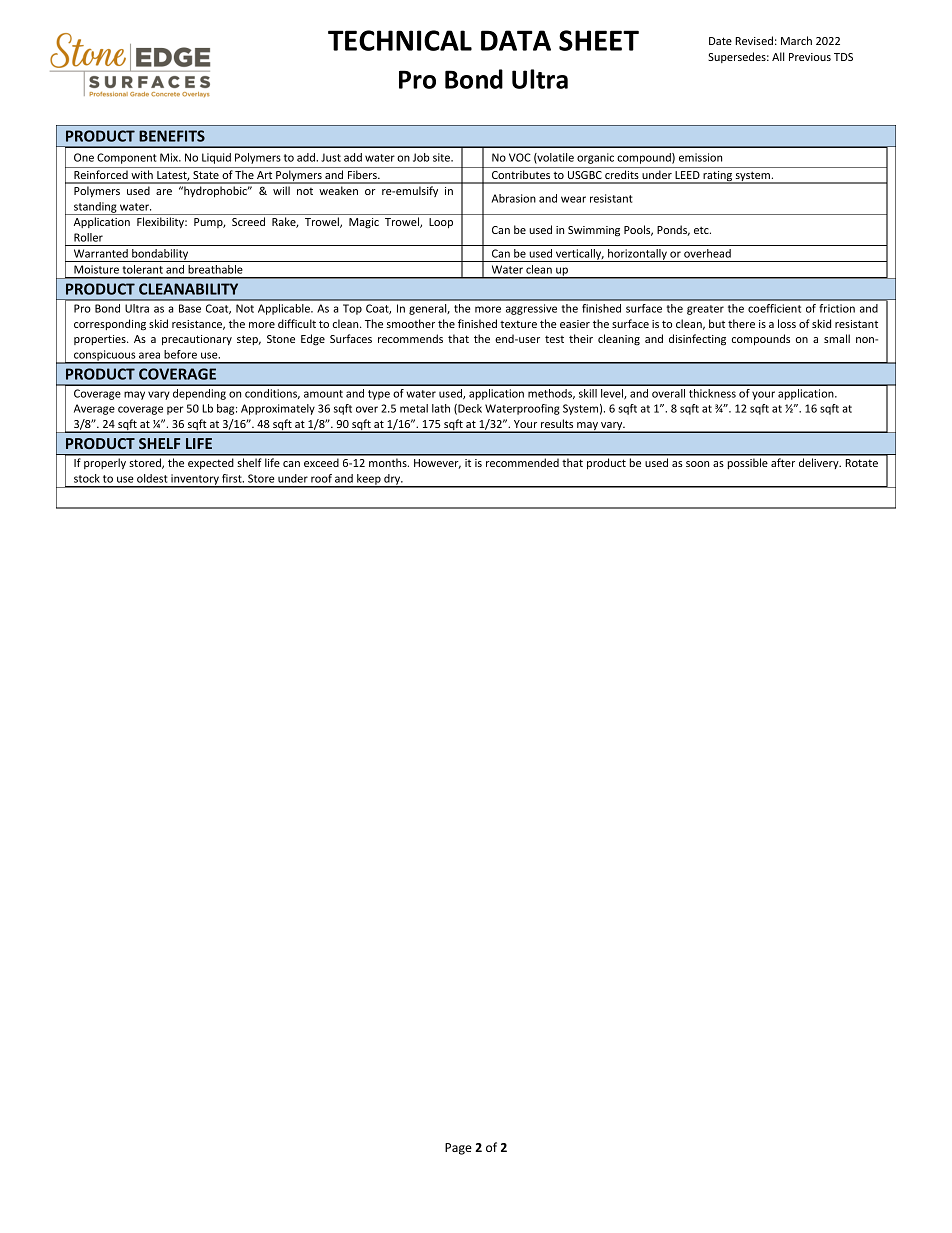  Describe the element at coordinates (441, 408) in the document. I see `lath` at that location.
